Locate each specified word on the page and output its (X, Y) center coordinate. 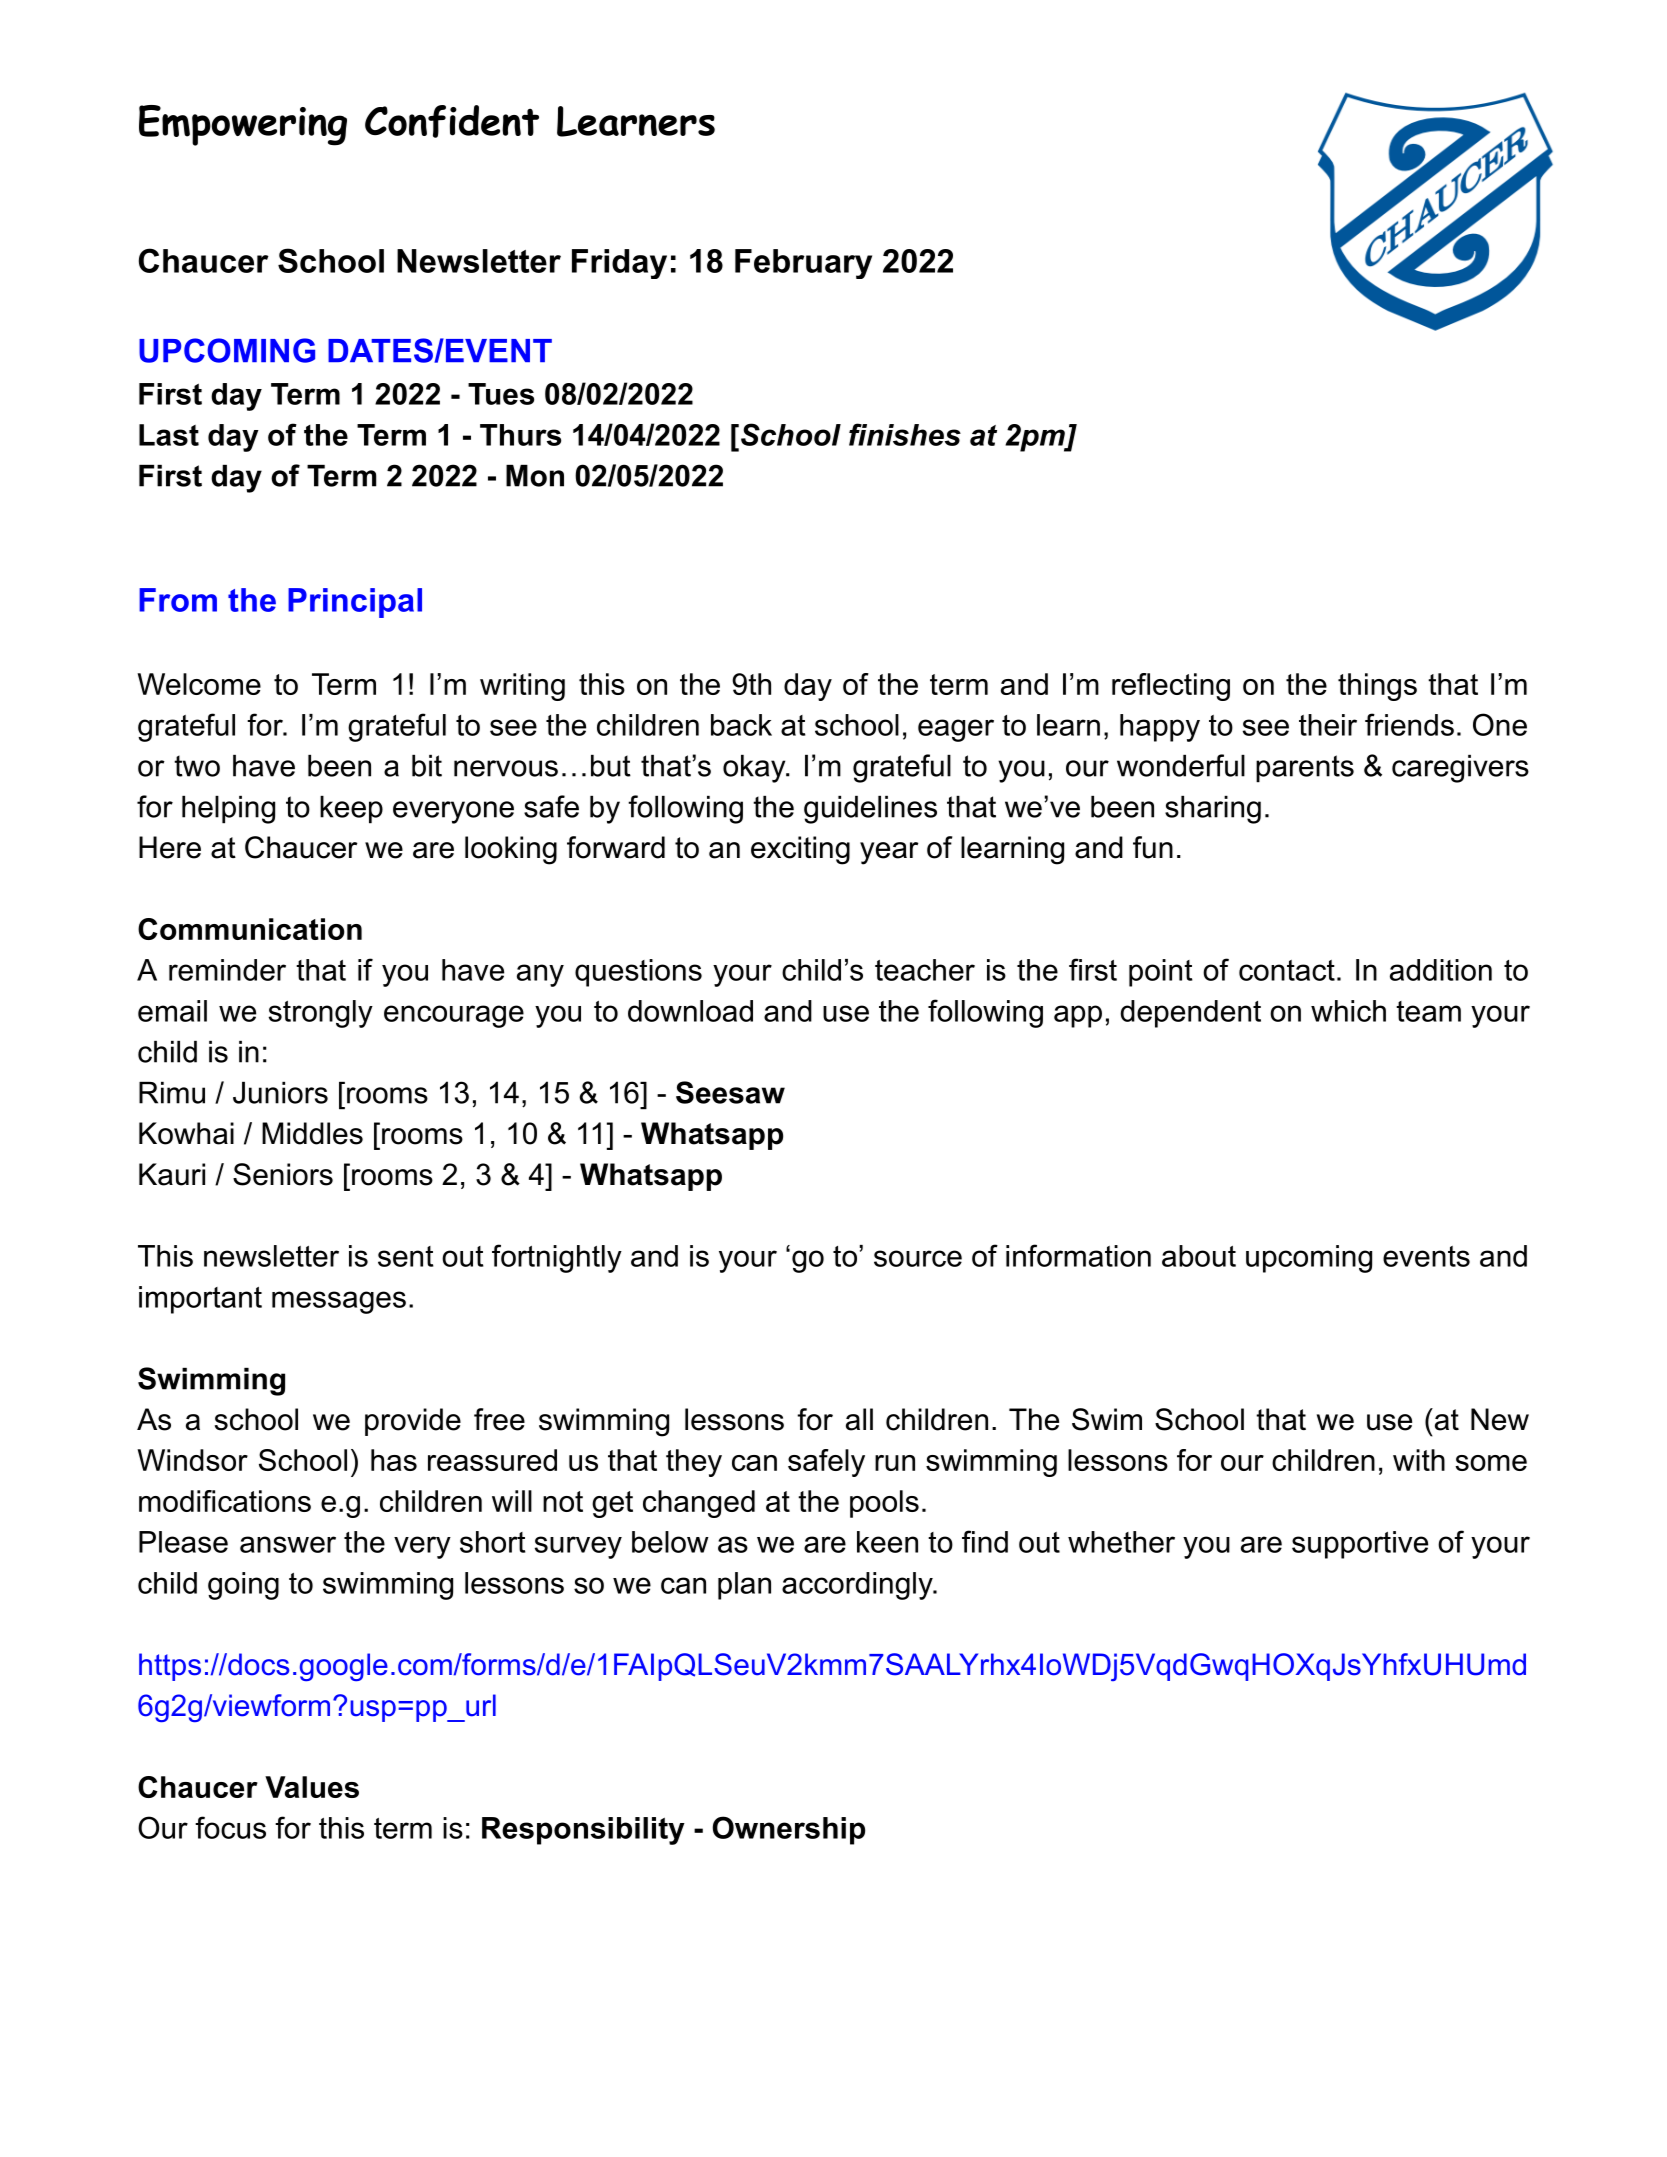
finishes (905, 434)
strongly (321, 1014)
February (803, 264)
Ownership (789, 1830)
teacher (925, 970)
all (859, 1419)
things (1377, 687)
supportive (1360, 1545)
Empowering (243, 125)
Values (312, 1787)
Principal (355, 603)
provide (413, 1422)
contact (1287, 970)
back (741, 725)
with (1419, 1460)
